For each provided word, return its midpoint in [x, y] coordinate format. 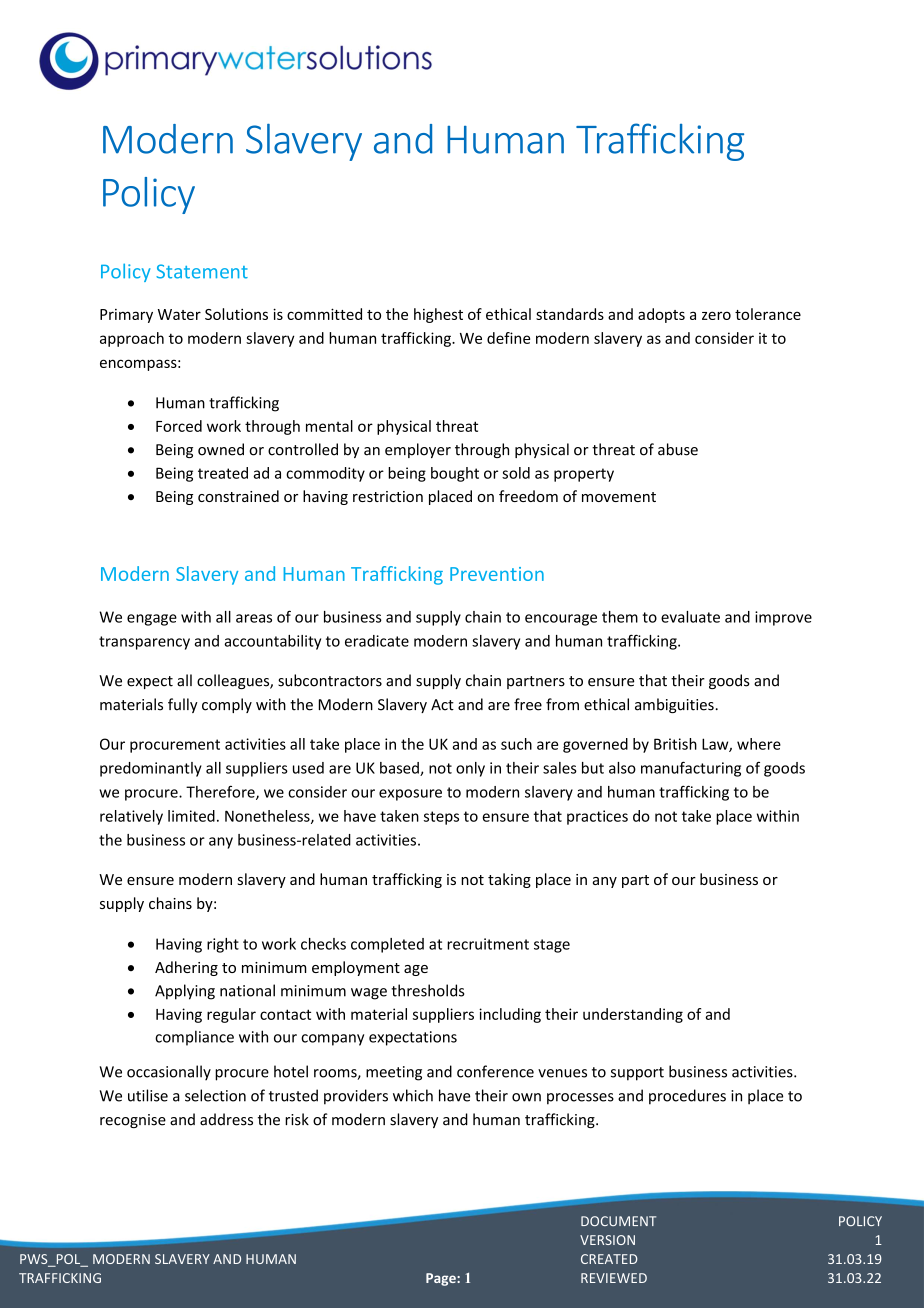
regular [231, 1015]
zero [716, 315]
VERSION [607, 1240]
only [470, 769]
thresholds [427, 990]
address [226, 1119]
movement [619, 497]
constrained [238, 496]
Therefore [221, 792]
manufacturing [691, 769]
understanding [633, 1015]
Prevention [497, 574]
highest [438, 315]
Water [179, 314]
